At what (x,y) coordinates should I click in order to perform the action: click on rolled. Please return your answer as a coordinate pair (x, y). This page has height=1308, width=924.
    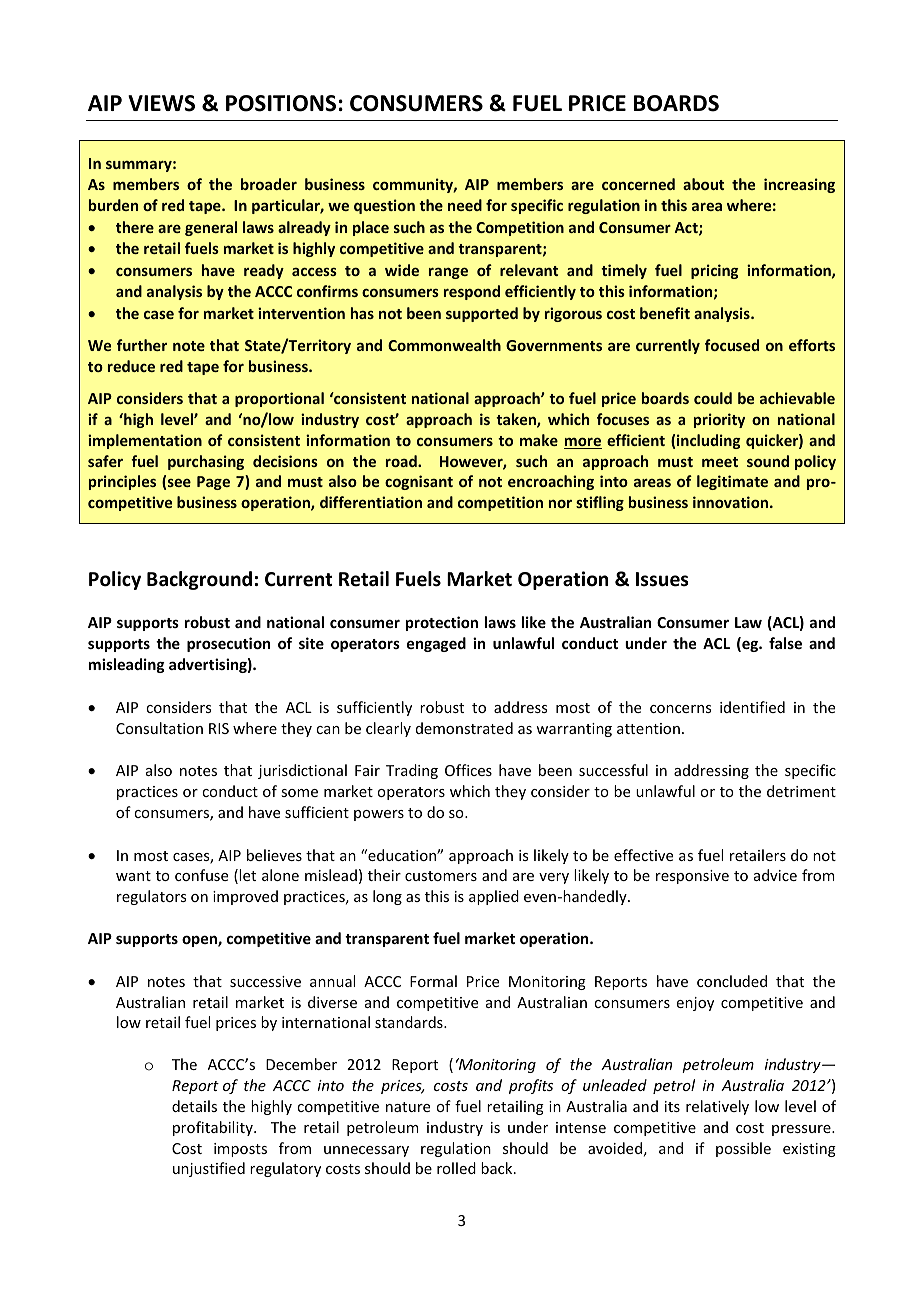
    Looking at the image, I should click on (456, 1168).
